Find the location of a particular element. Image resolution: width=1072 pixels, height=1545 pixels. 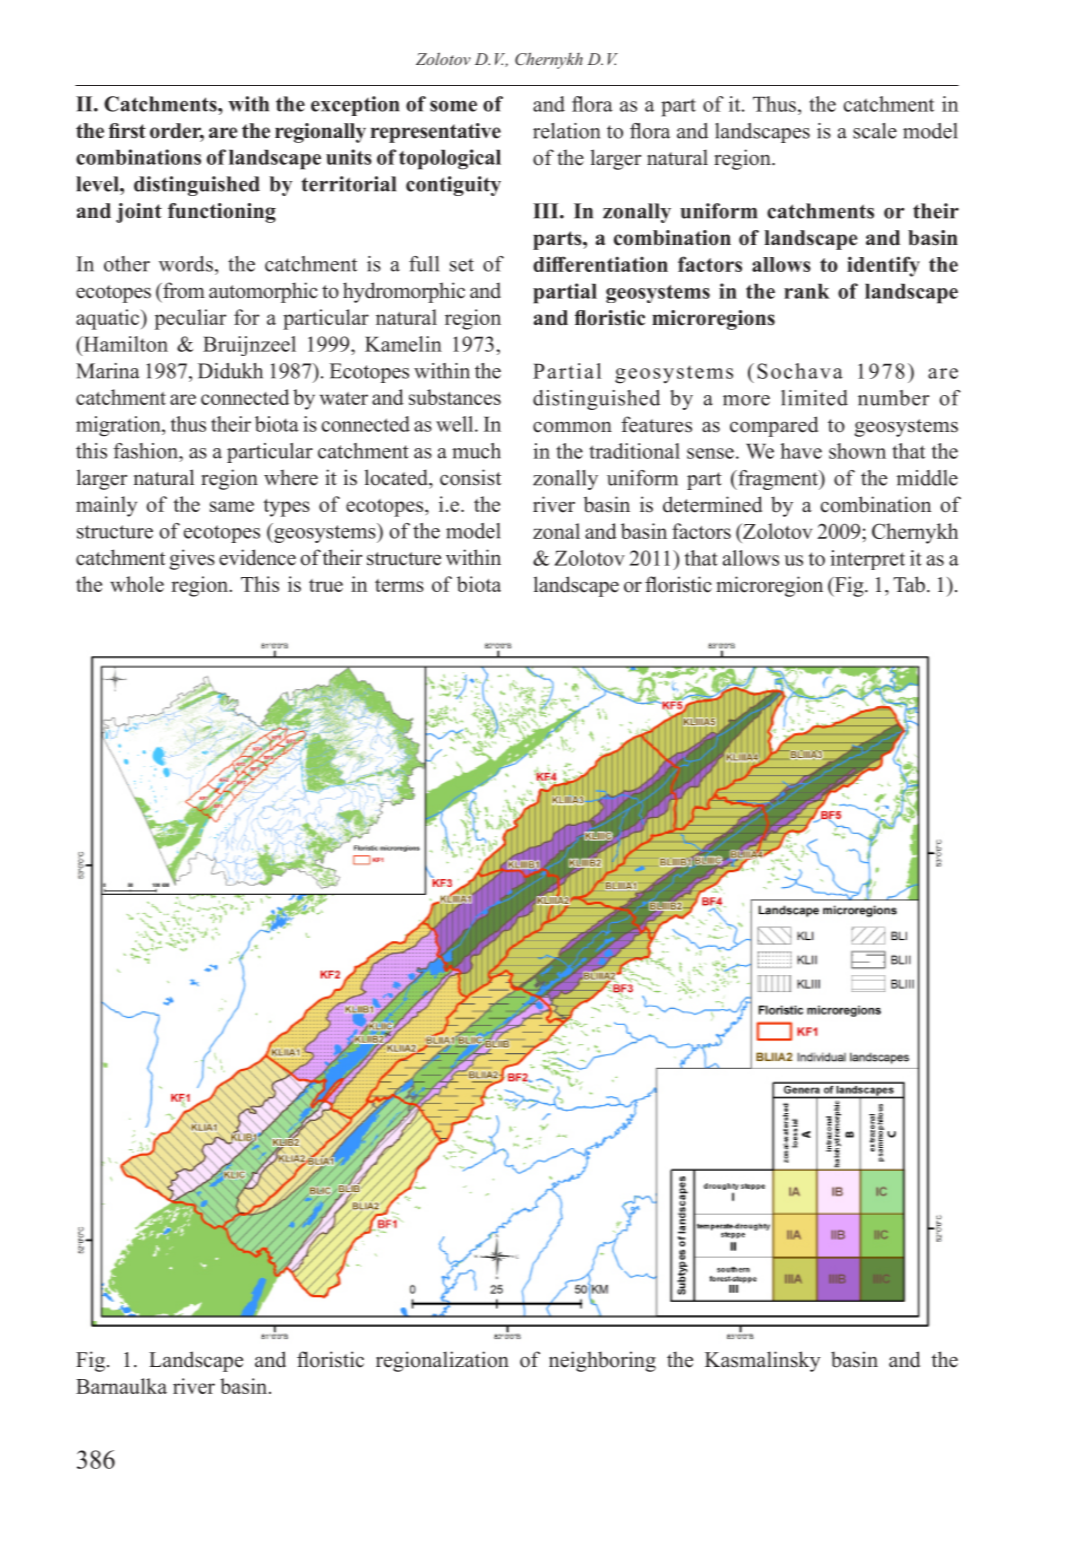

whole is located at coordinates (137, 584).
